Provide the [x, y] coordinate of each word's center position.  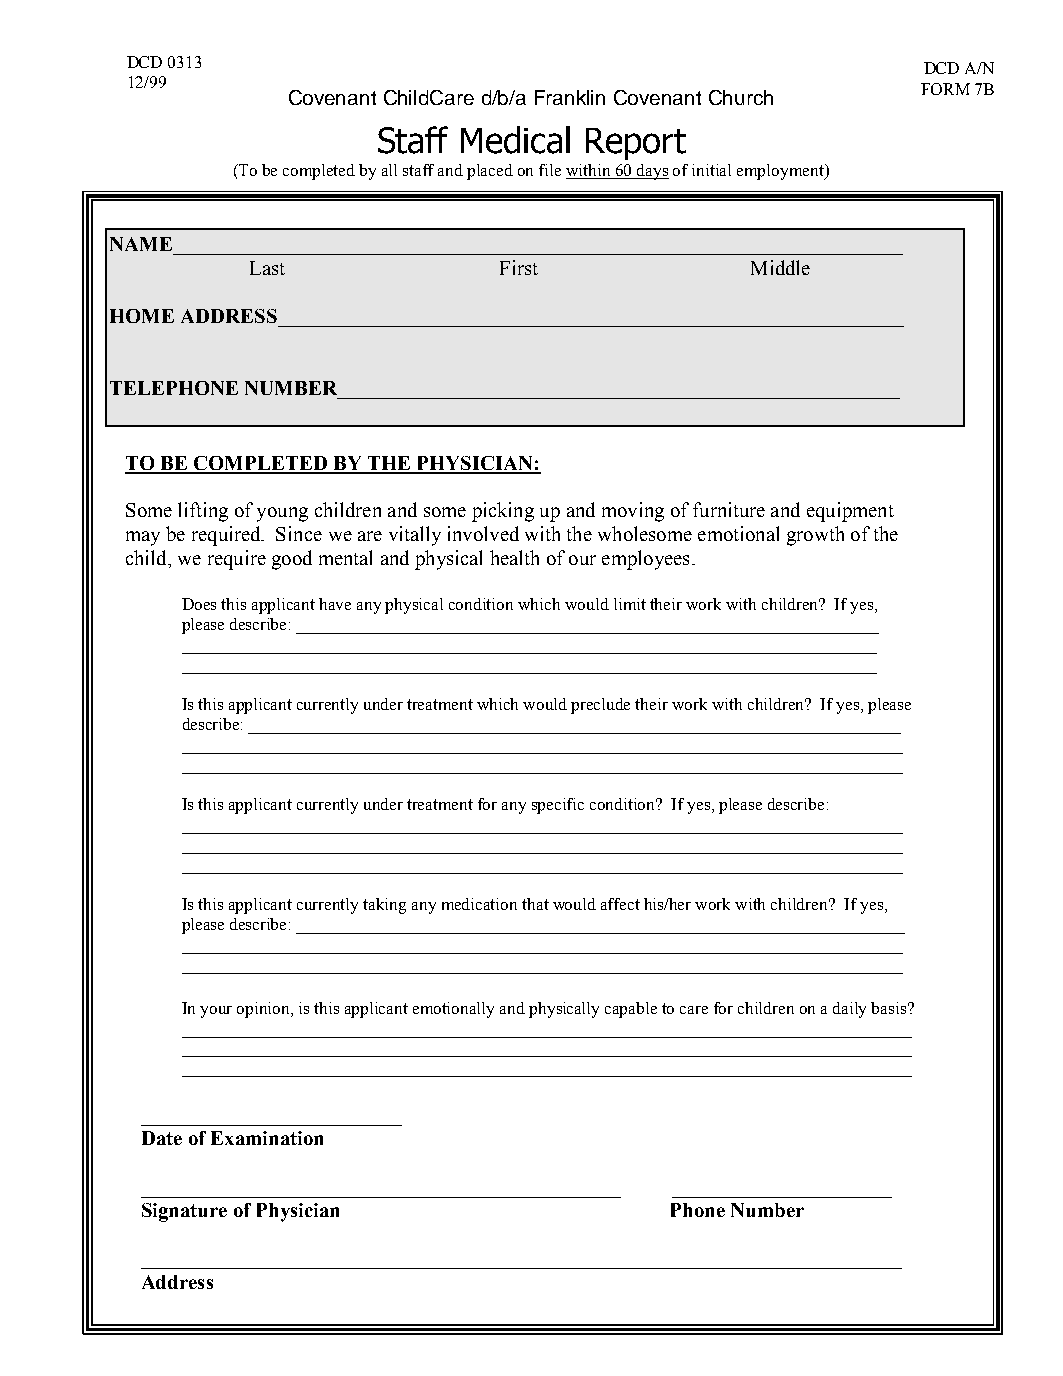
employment [782, 172]
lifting [203, 512]
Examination [267, 1138]
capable [631, 1010]
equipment [850, 512]
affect [620, 904]
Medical [515, 140]
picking [503, 512]
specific [558, 806]
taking [384, 906]
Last [267, 268]
